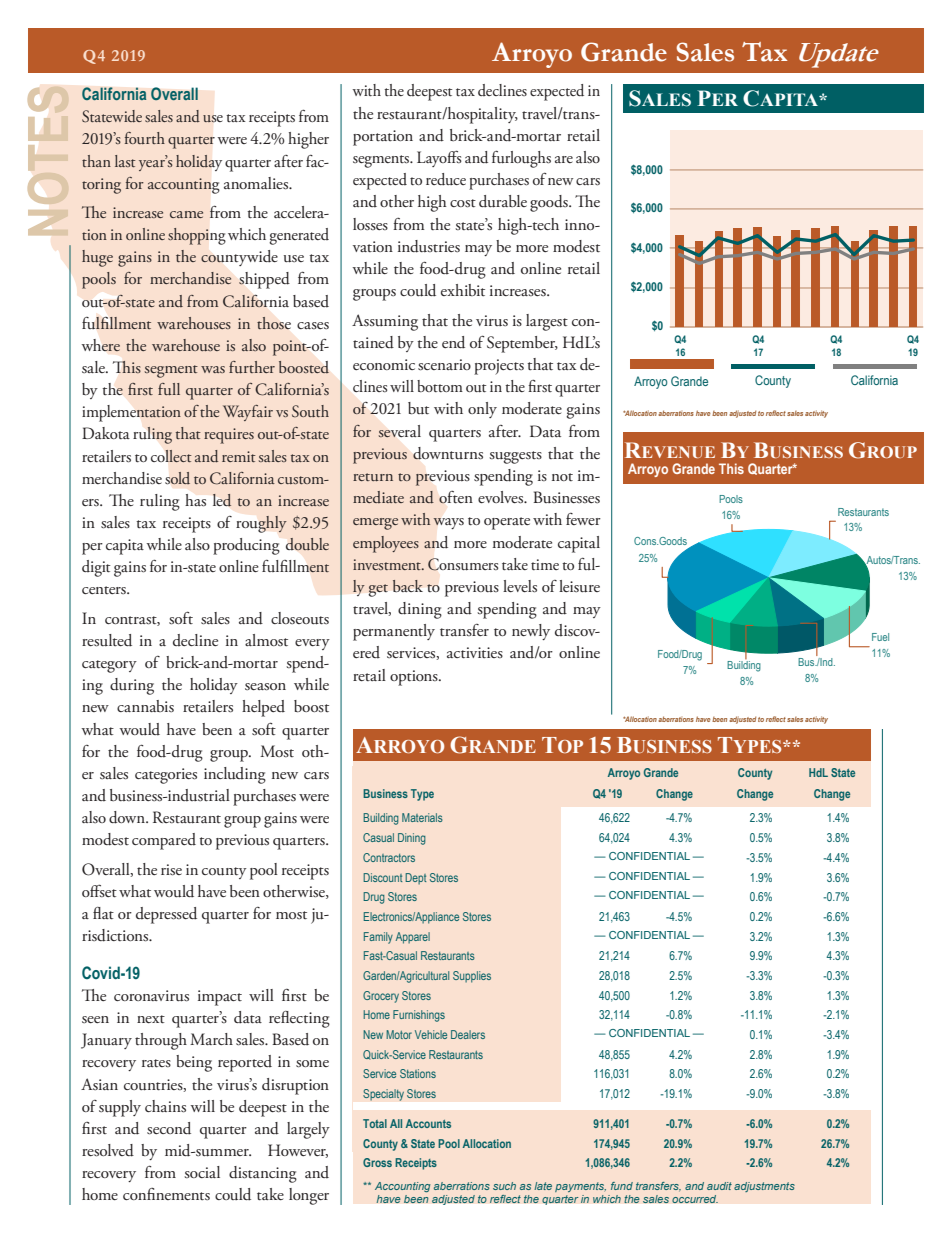 The image size is (952, 1233). Describe the element at coordinates (202, 1172) in the page. I see `social` at that location.
